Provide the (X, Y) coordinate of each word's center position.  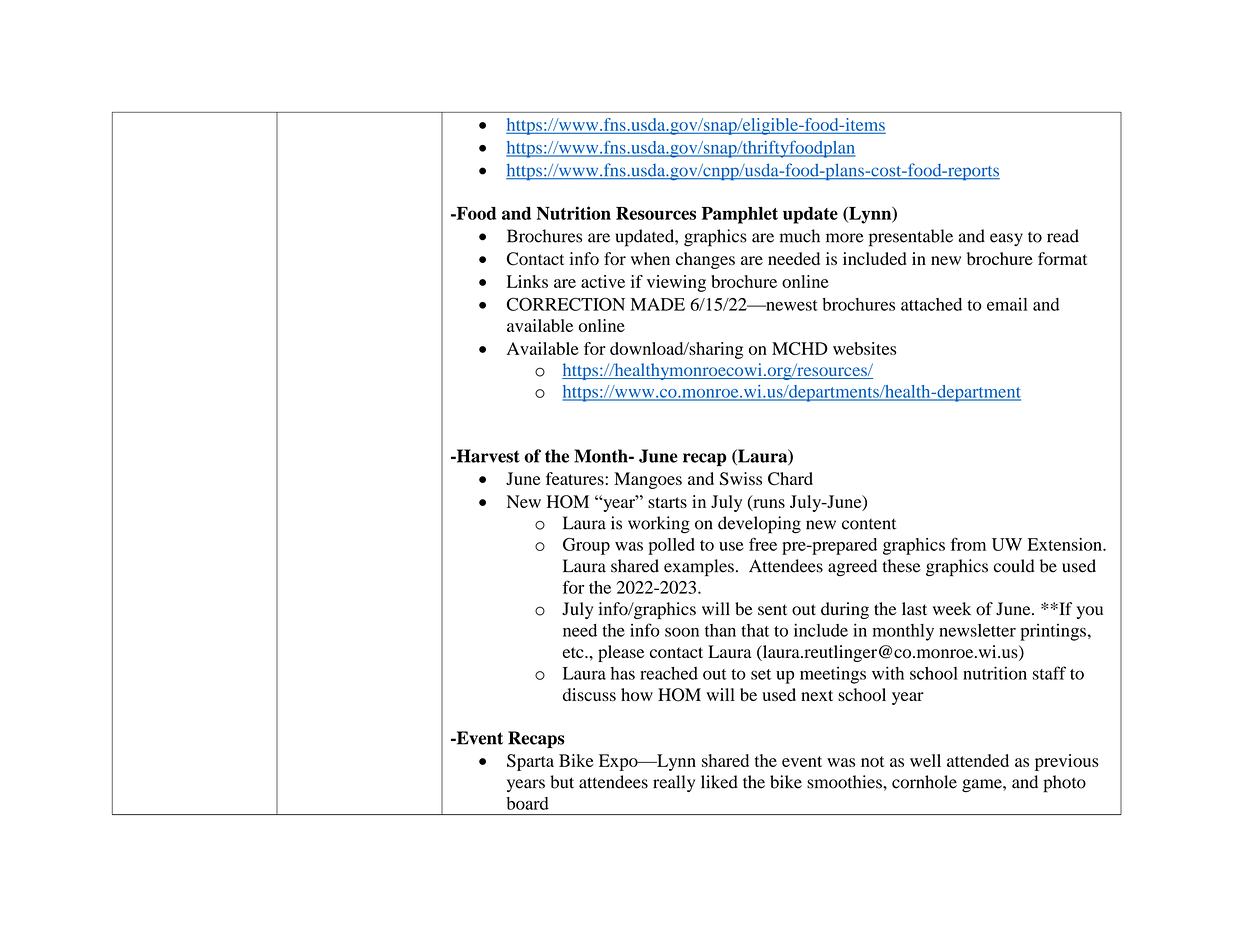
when (650, 258)
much (799, 236)
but (562, 782)
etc (574, 652)
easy (1006, 239)
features (576, 478)
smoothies (845, 782)
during (845, 610)
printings (1053, 632)
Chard (790, 479)
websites (864, 348)
